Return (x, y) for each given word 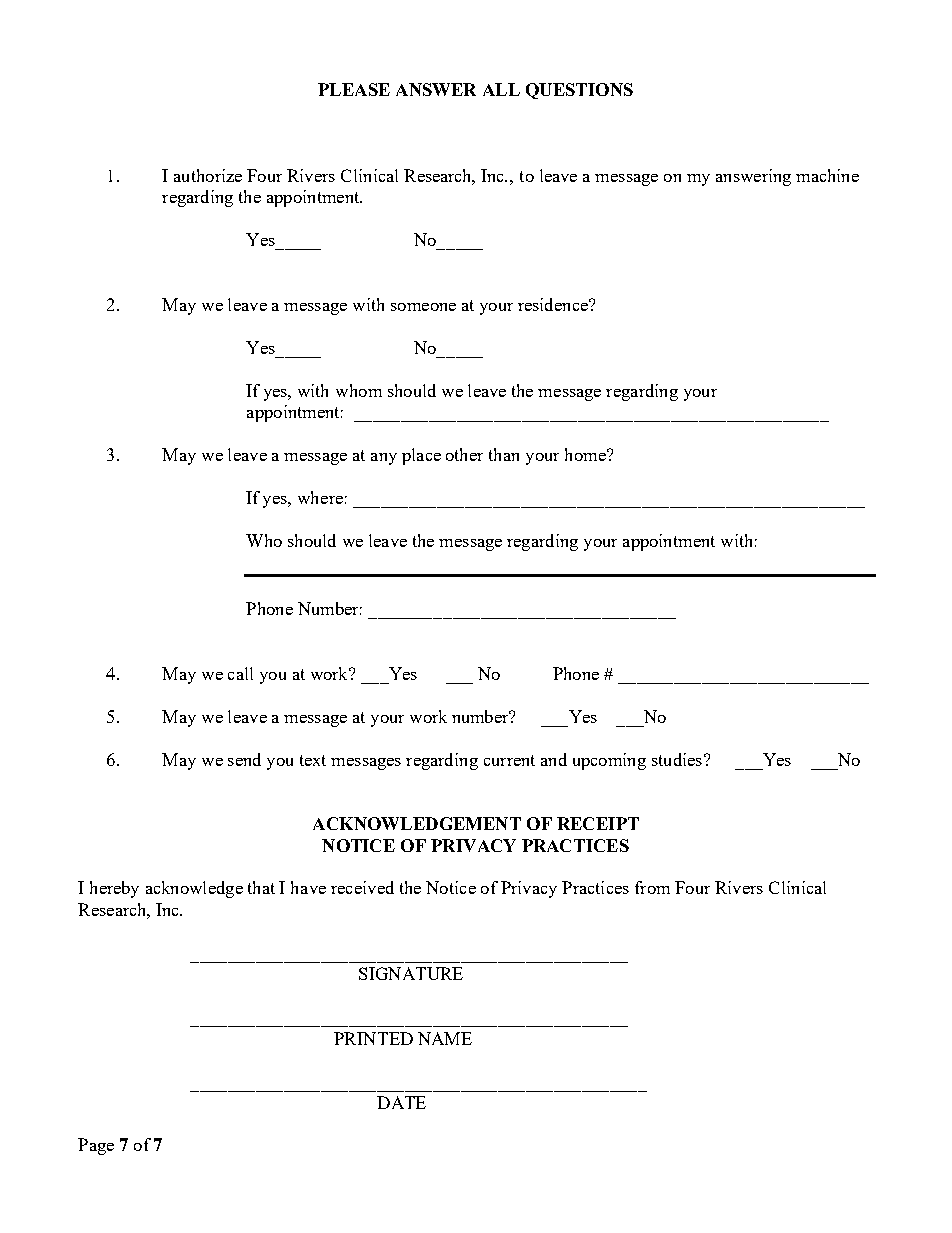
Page (96, 1146)
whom (359, 390)
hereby (114, 889)
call (240, 673)
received (362, 887)
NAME (445, 1038)
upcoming (609, 761)
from (652, 887)
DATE (401, 1102)
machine (827, 175)
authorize (208, 175)
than (504, 454)
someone (423, 307)
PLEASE (354, 89)
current (509, 760)
